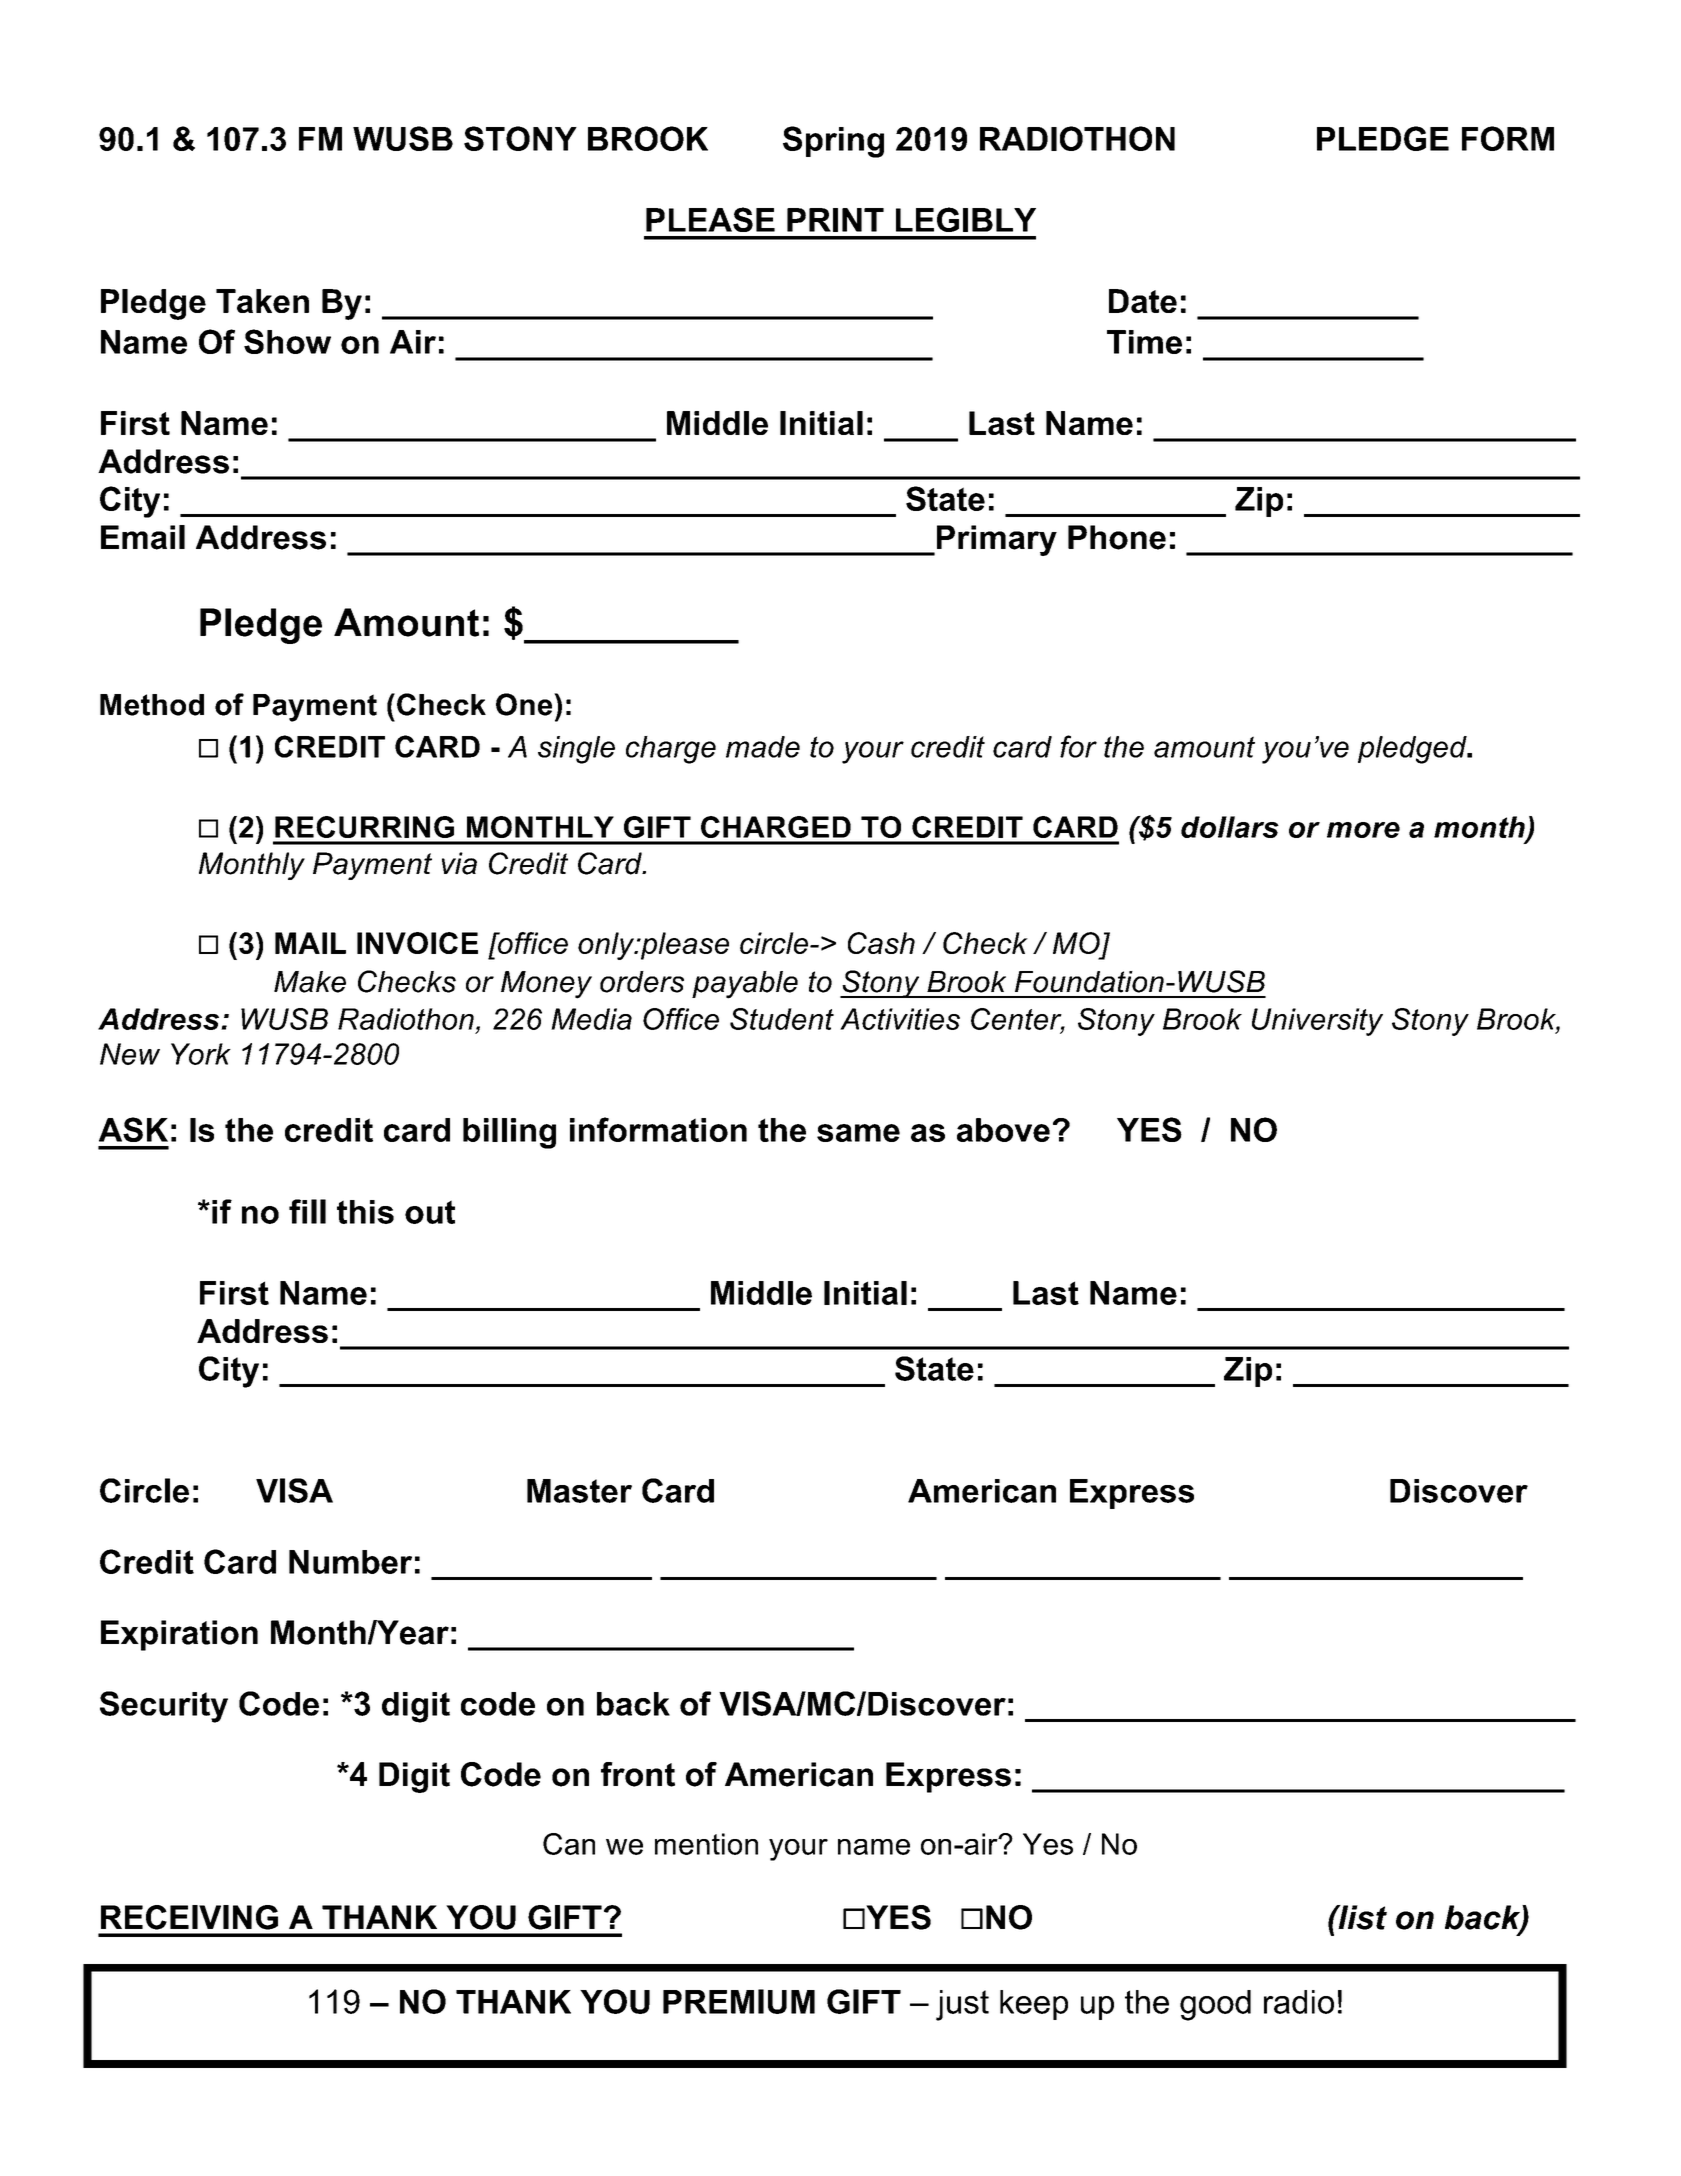 The width and height of the screenshot is (1681, 2176). I want to click on RECEIVING, so click(189, 1917).
